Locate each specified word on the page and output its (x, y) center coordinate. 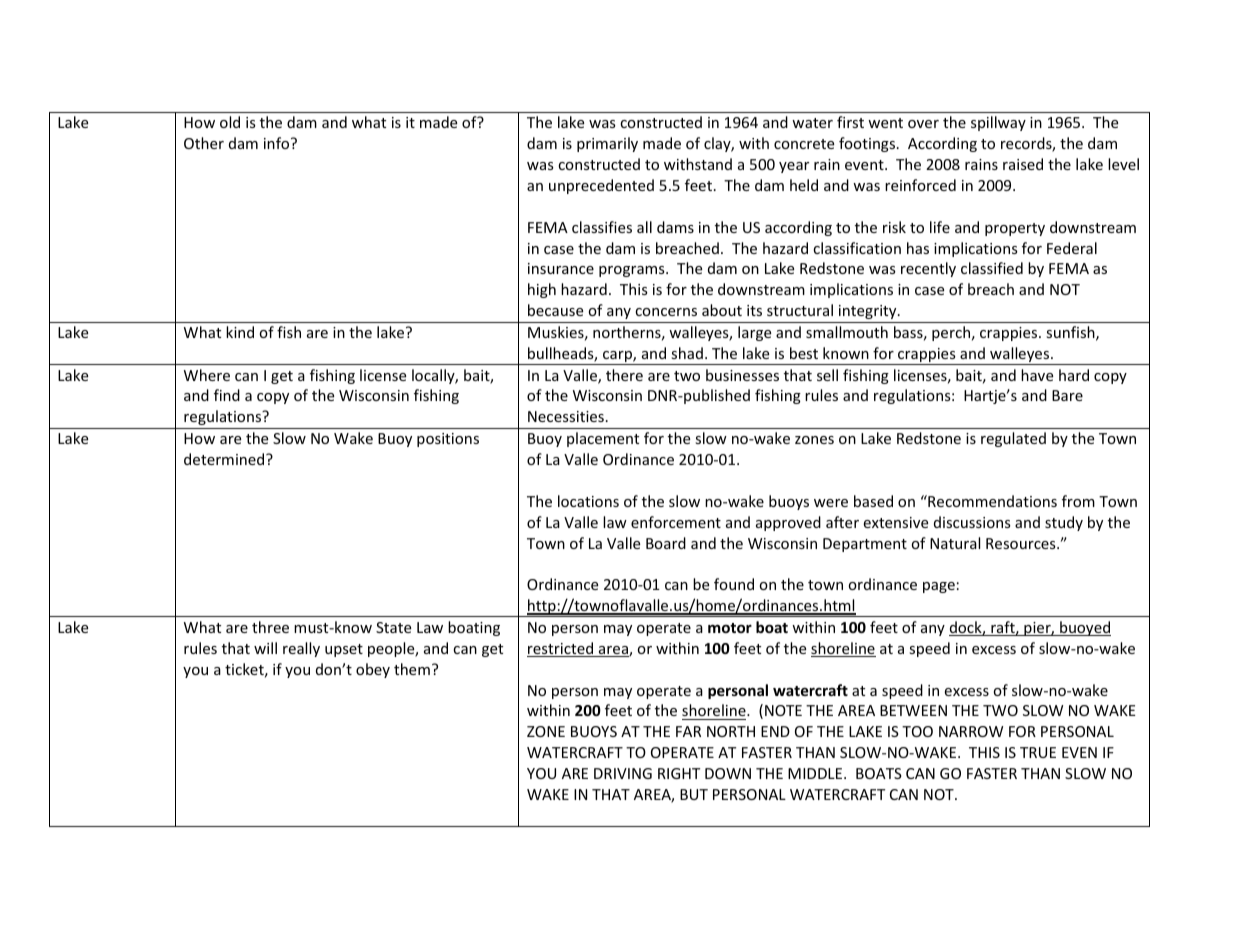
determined (225, 459)
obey (373, 670)
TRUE (1038, 752)
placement (603, 439)
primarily (607, 144)
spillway (998, 123)
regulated (1013, 439)
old (230, 122)
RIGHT (679, 773)
